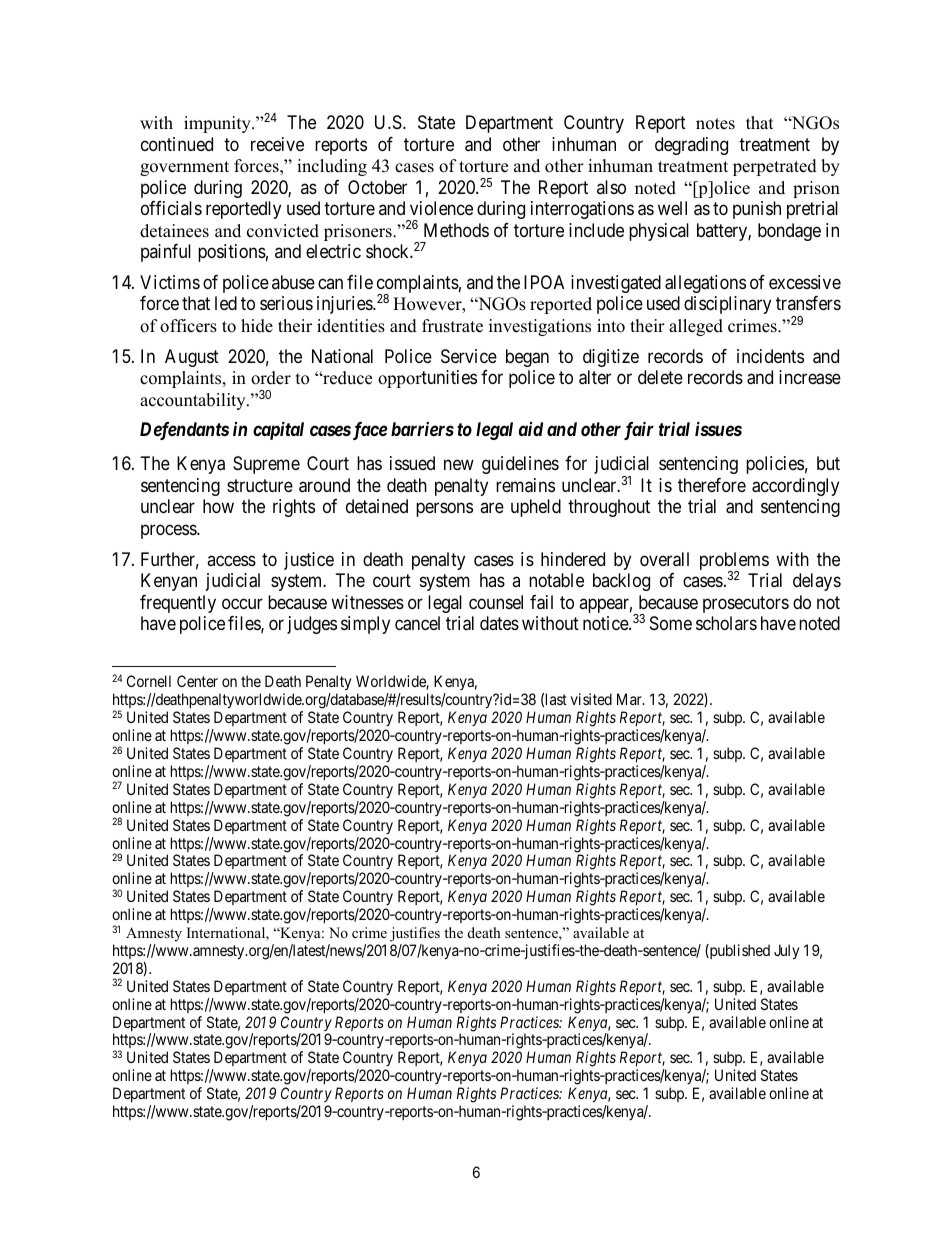  What do you see at coordinates (786, 952) in the screenshot?
I see `July` at bounding box center [786, 952].
